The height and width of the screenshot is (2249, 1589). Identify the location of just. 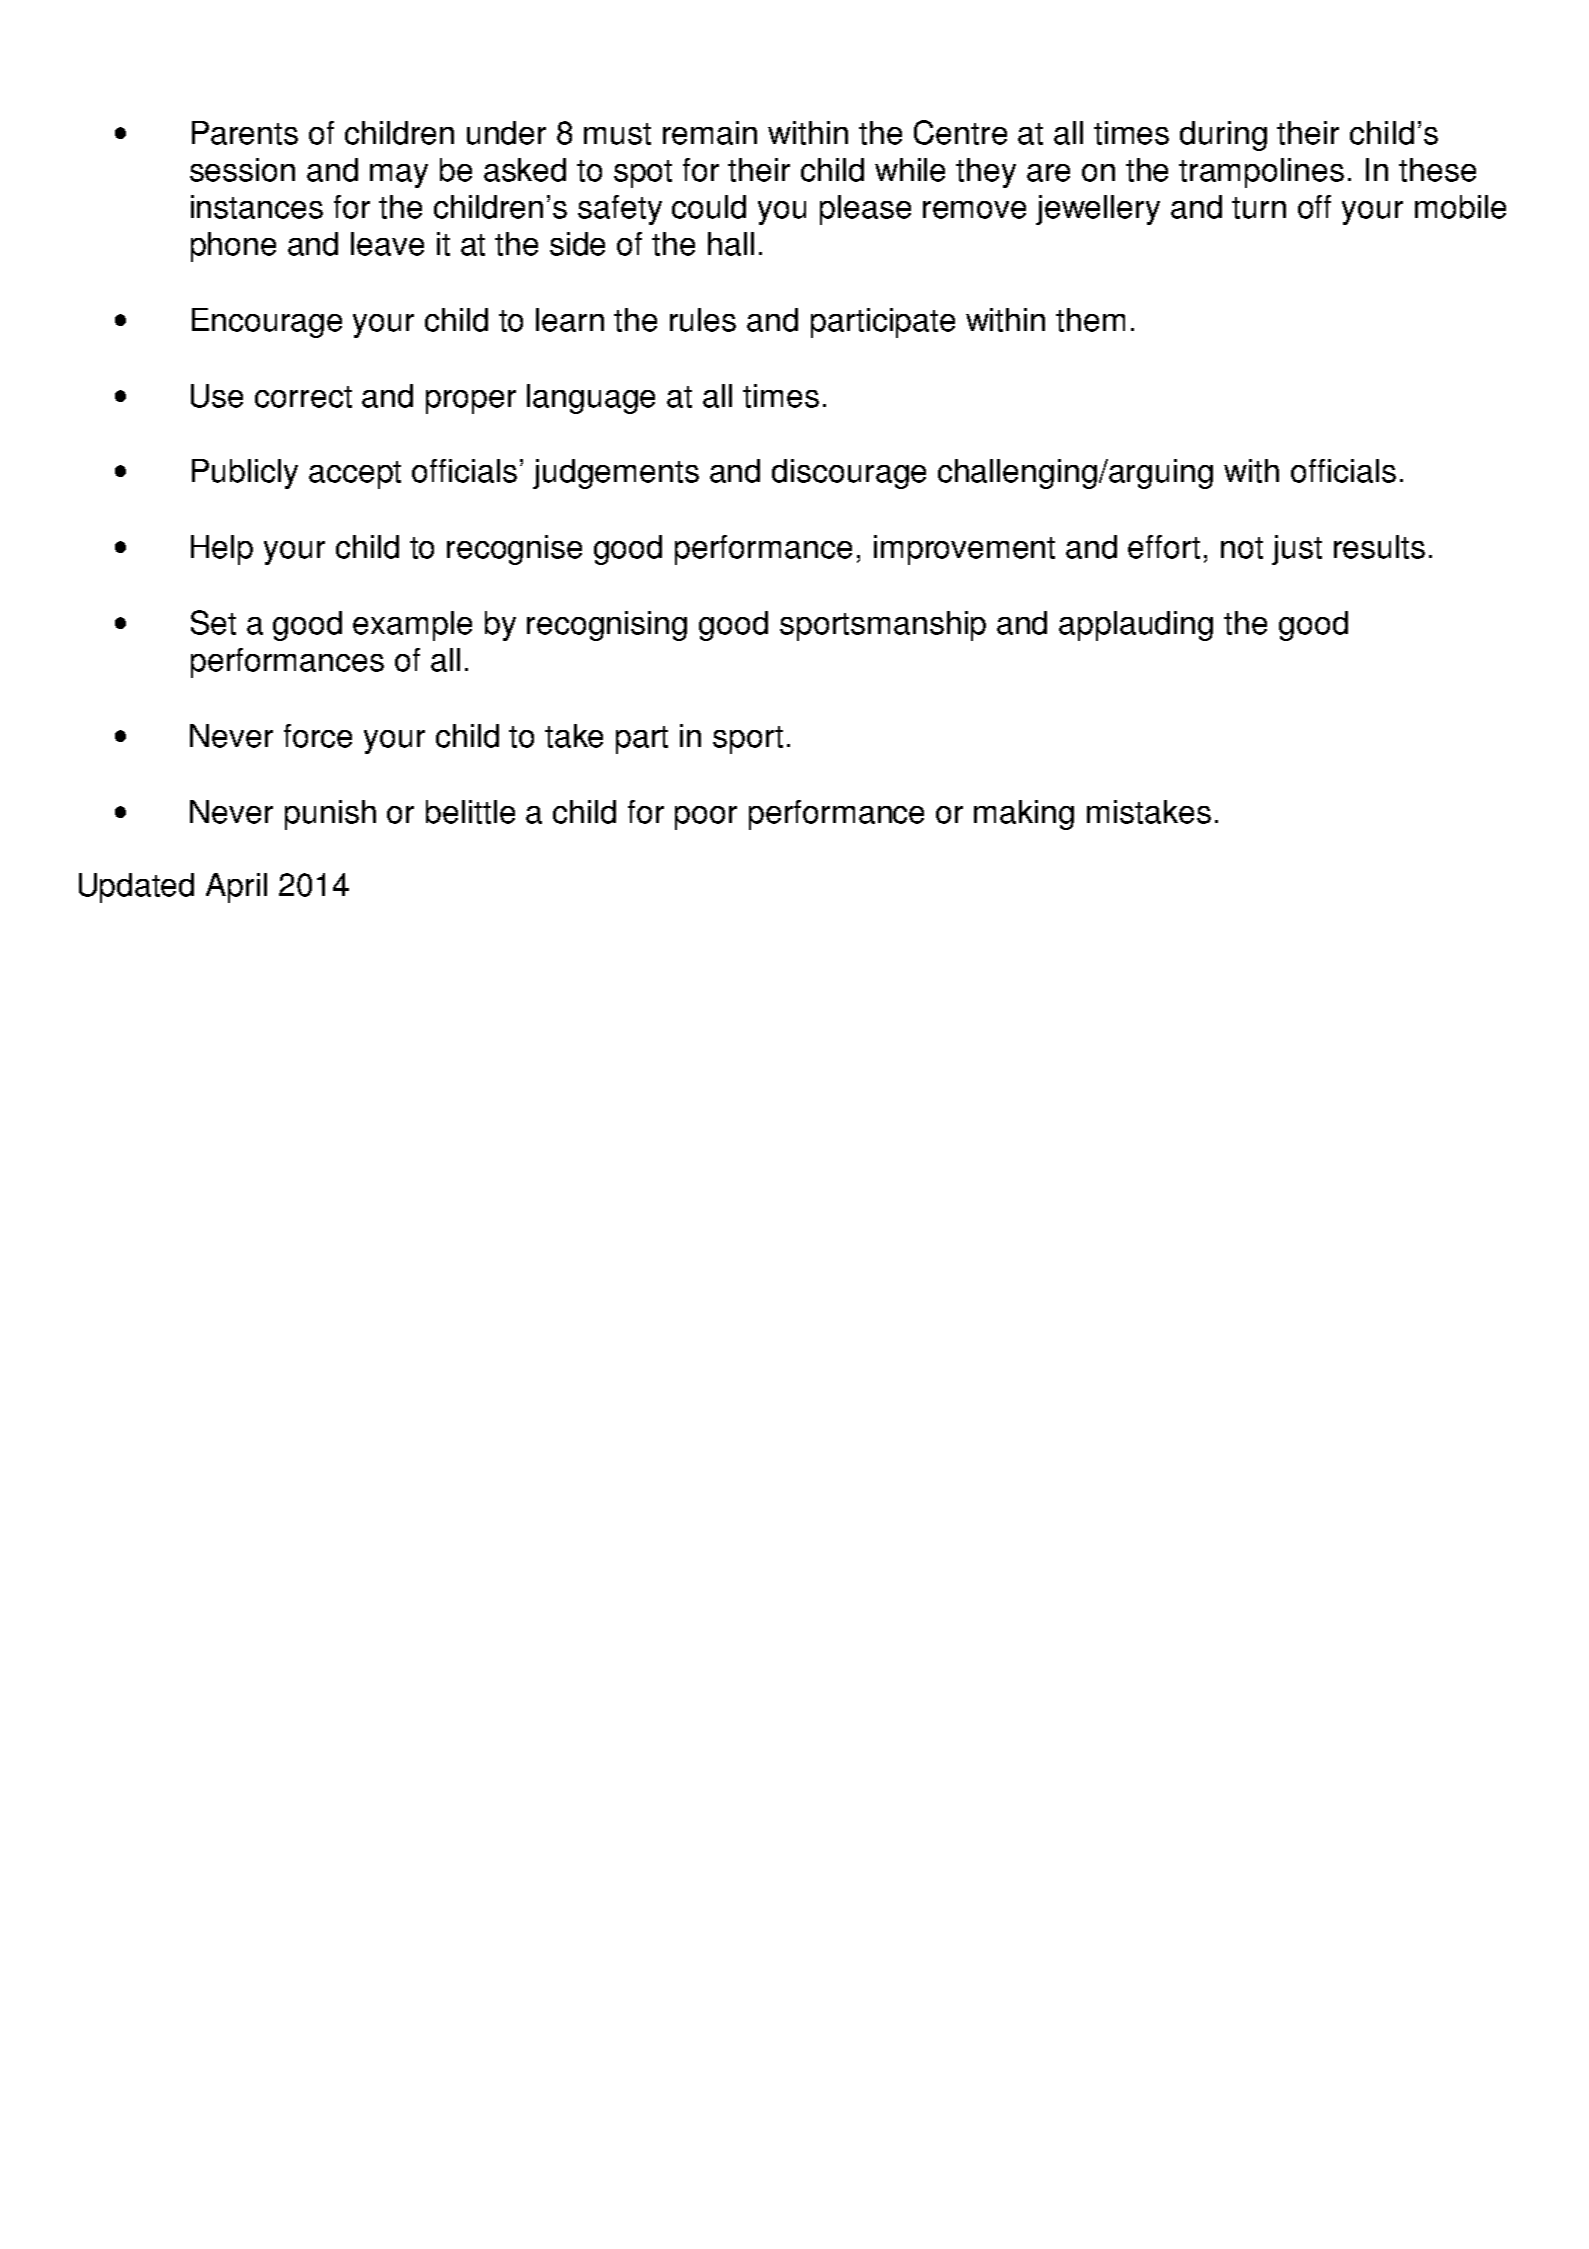
(1297, 550).
